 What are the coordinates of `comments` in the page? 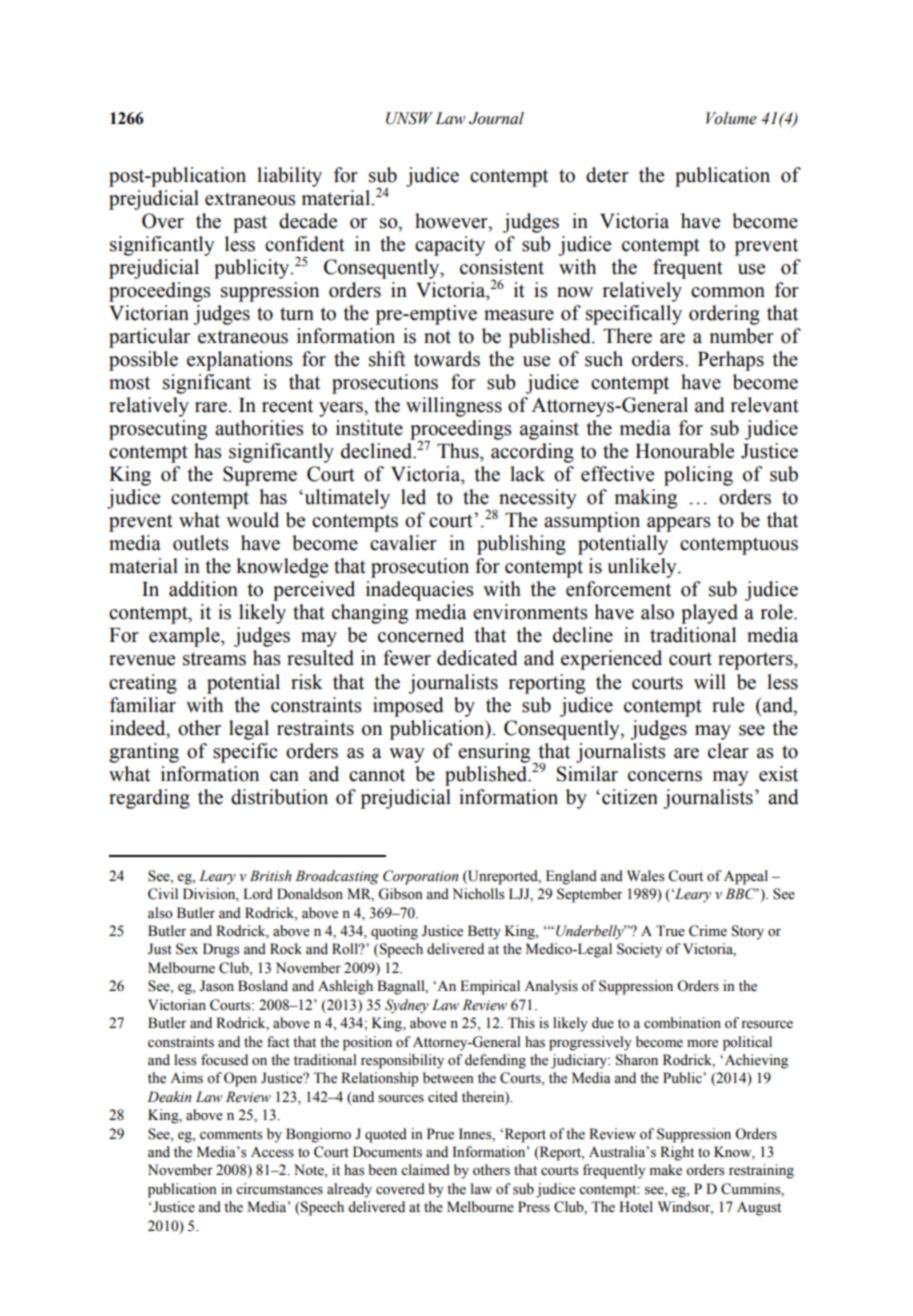 It's located at (231, 1135).
